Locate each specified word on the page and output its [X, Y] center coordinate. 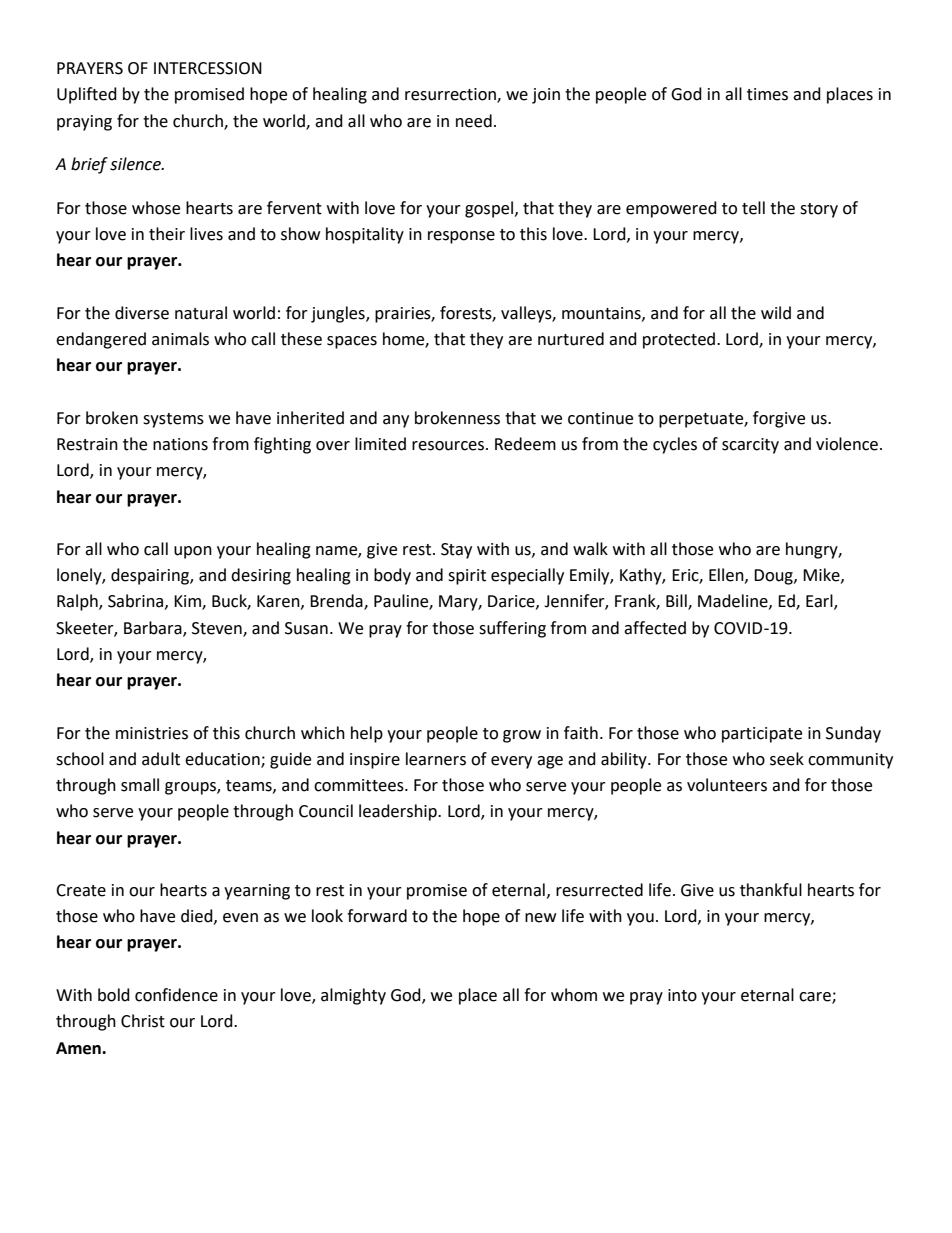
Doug [774, 577]
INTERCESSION [208, 68]
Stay [456, 551]
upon [193, 552]
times [767, 94]
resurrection [451, 95]
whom [574, 995]
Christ [143, 1021]
